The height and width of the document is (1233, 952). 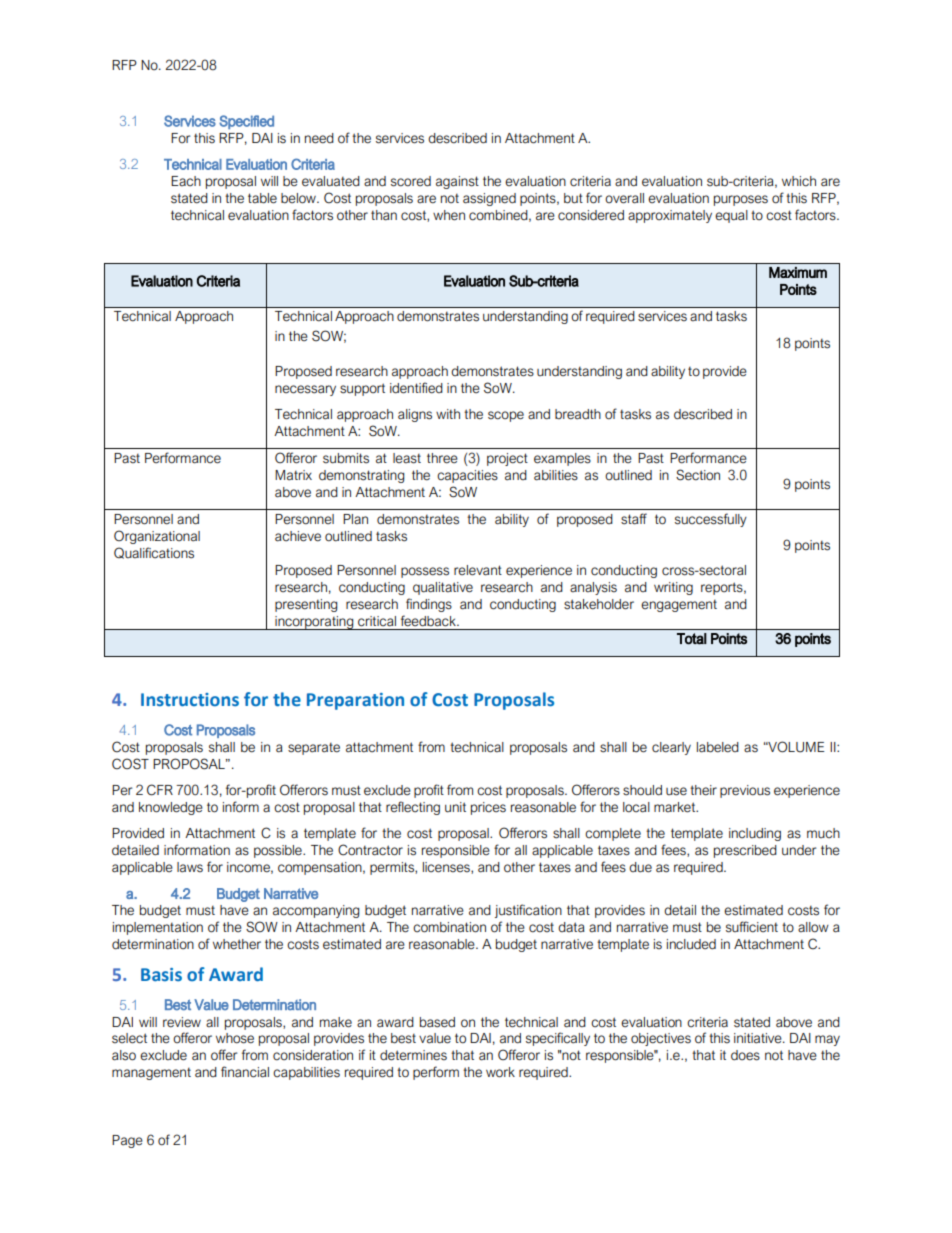 I want to click on findings, so click(x=429, y=605).
